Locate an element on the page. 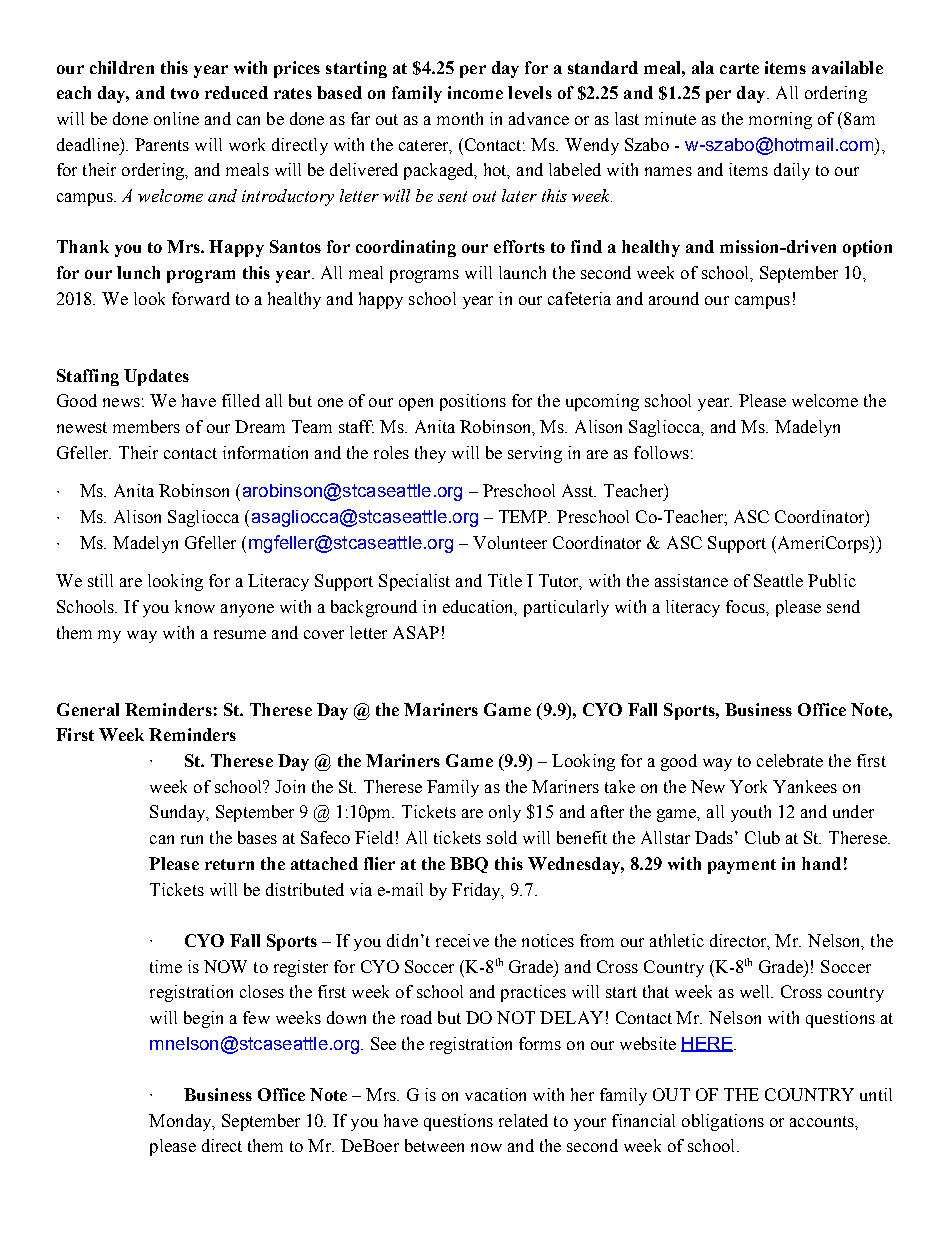 The image size is (952, 1233). income is located at coordinates (475, 92).
